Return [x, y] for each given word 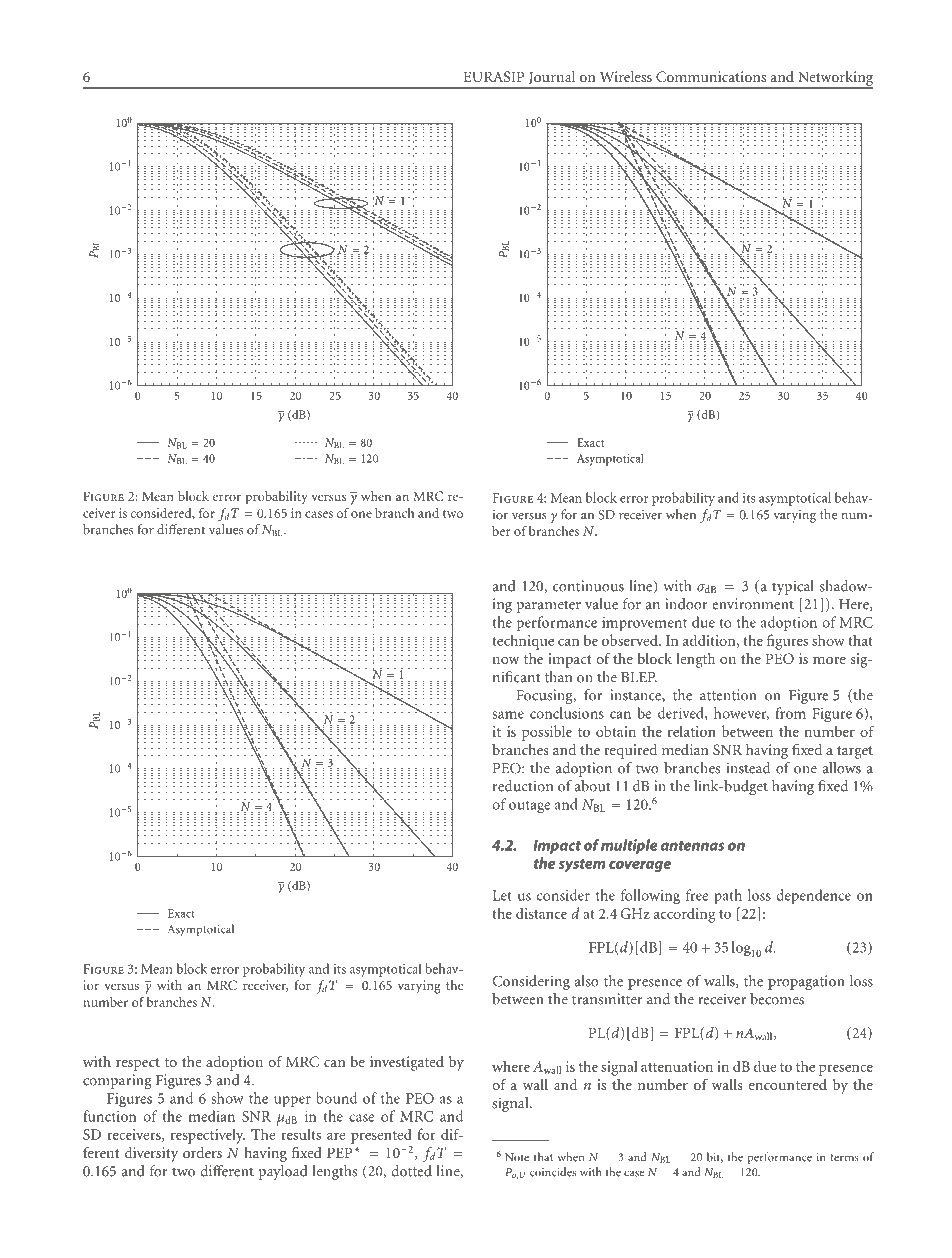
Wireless [626, 76]
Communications [711, 76]
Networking [834, 79]
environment [753, 604]
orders [202, 1152]
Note [517, 1157]
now [505, 660]
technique [523, 642]
